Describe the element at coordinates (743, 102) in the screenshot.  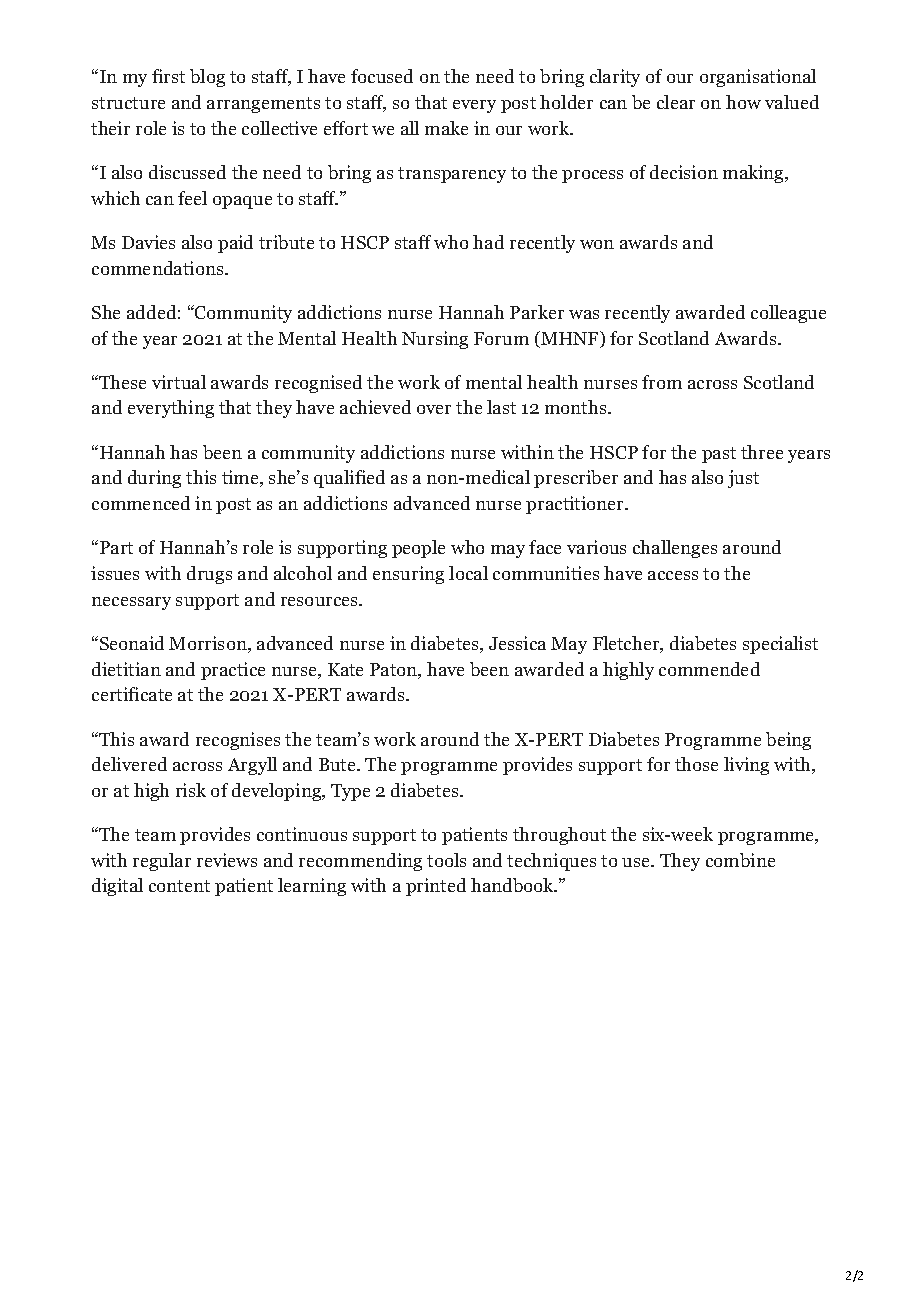
I see `how` at that location.
